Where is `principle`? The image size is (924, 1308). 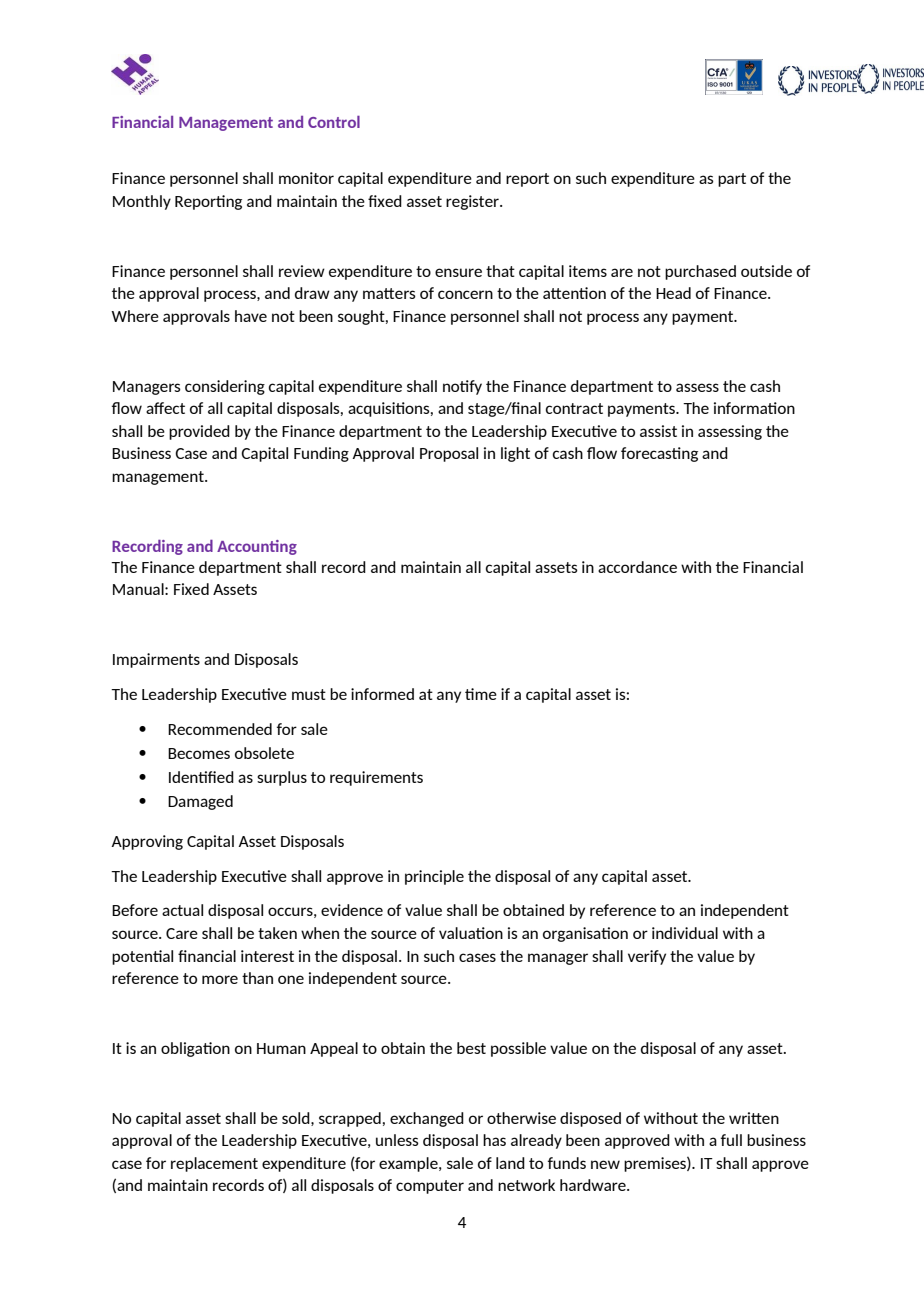
principle is located at coordinates (434, 877).
